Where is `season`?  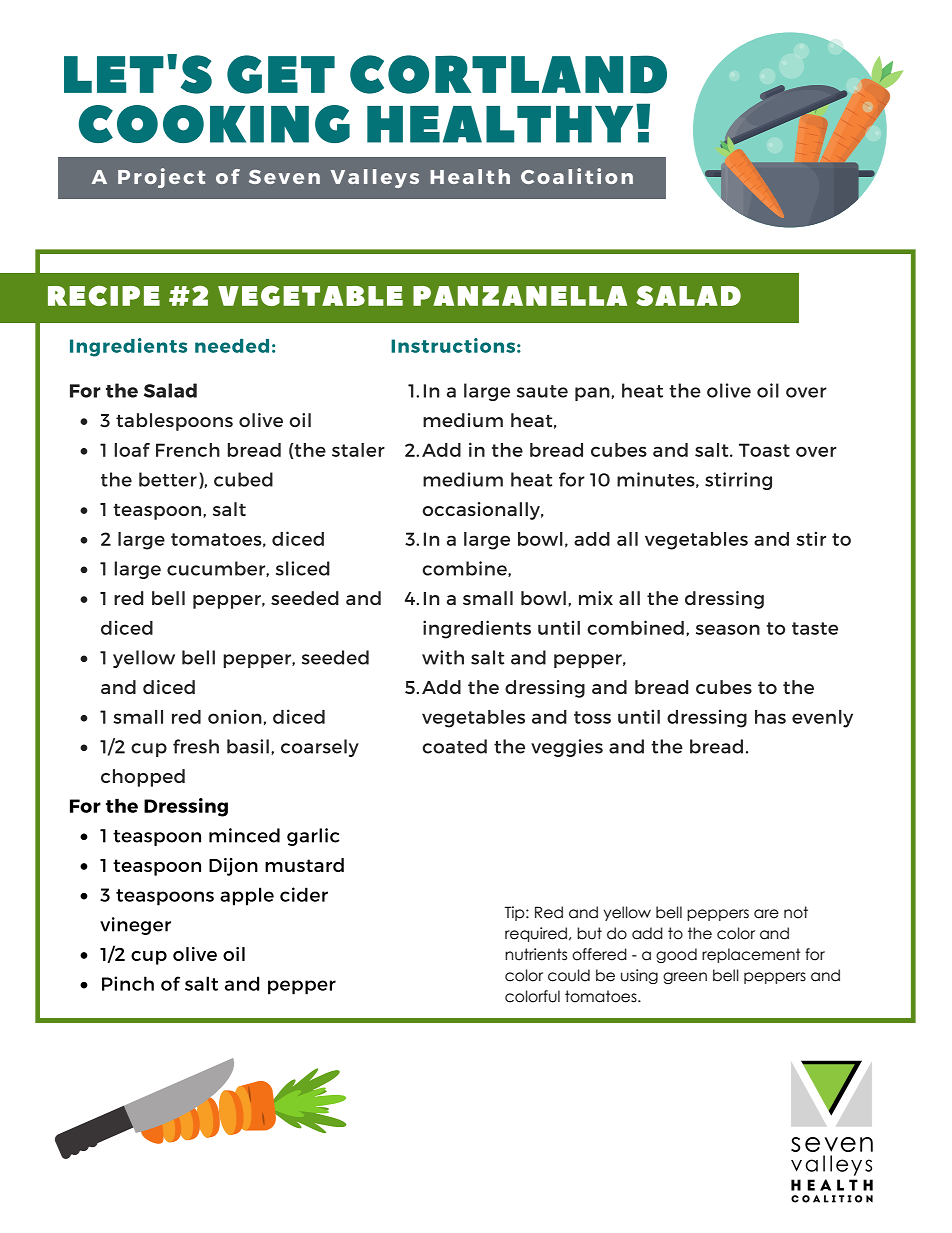 season is located at coordinates (728, 629).
